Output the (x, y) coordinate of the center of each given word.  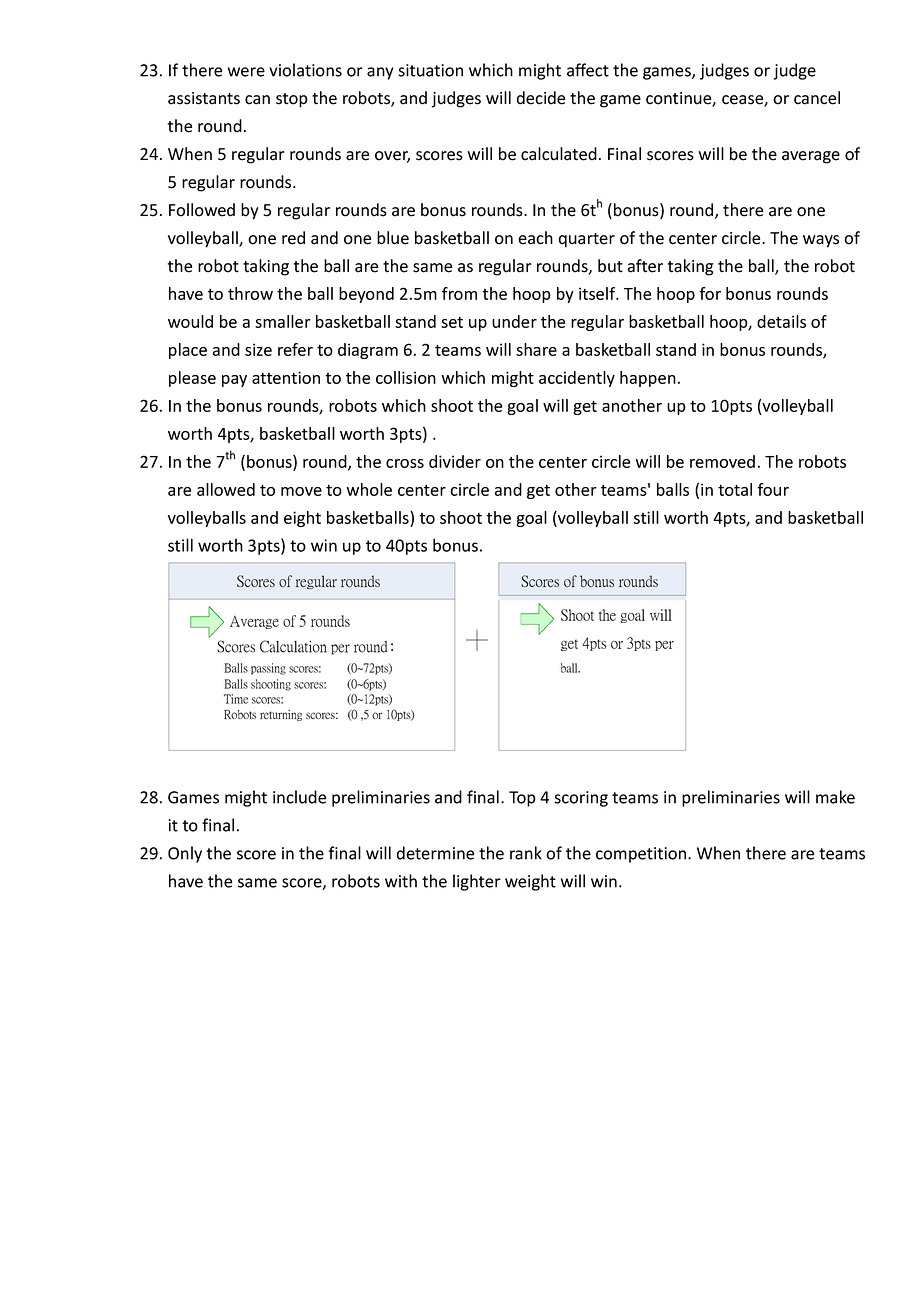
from (459, 293)
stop (292, 100)
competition (641, 855)
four (773, 489)
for (710, 293)
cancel (817, 98)
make (835, 797)
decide (541, 98)
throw (250, 293)
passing (268, 669)
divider (455, 461)
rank (526, 853)
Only (185, 854)
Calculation (293, 646)
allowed (226, 489)
